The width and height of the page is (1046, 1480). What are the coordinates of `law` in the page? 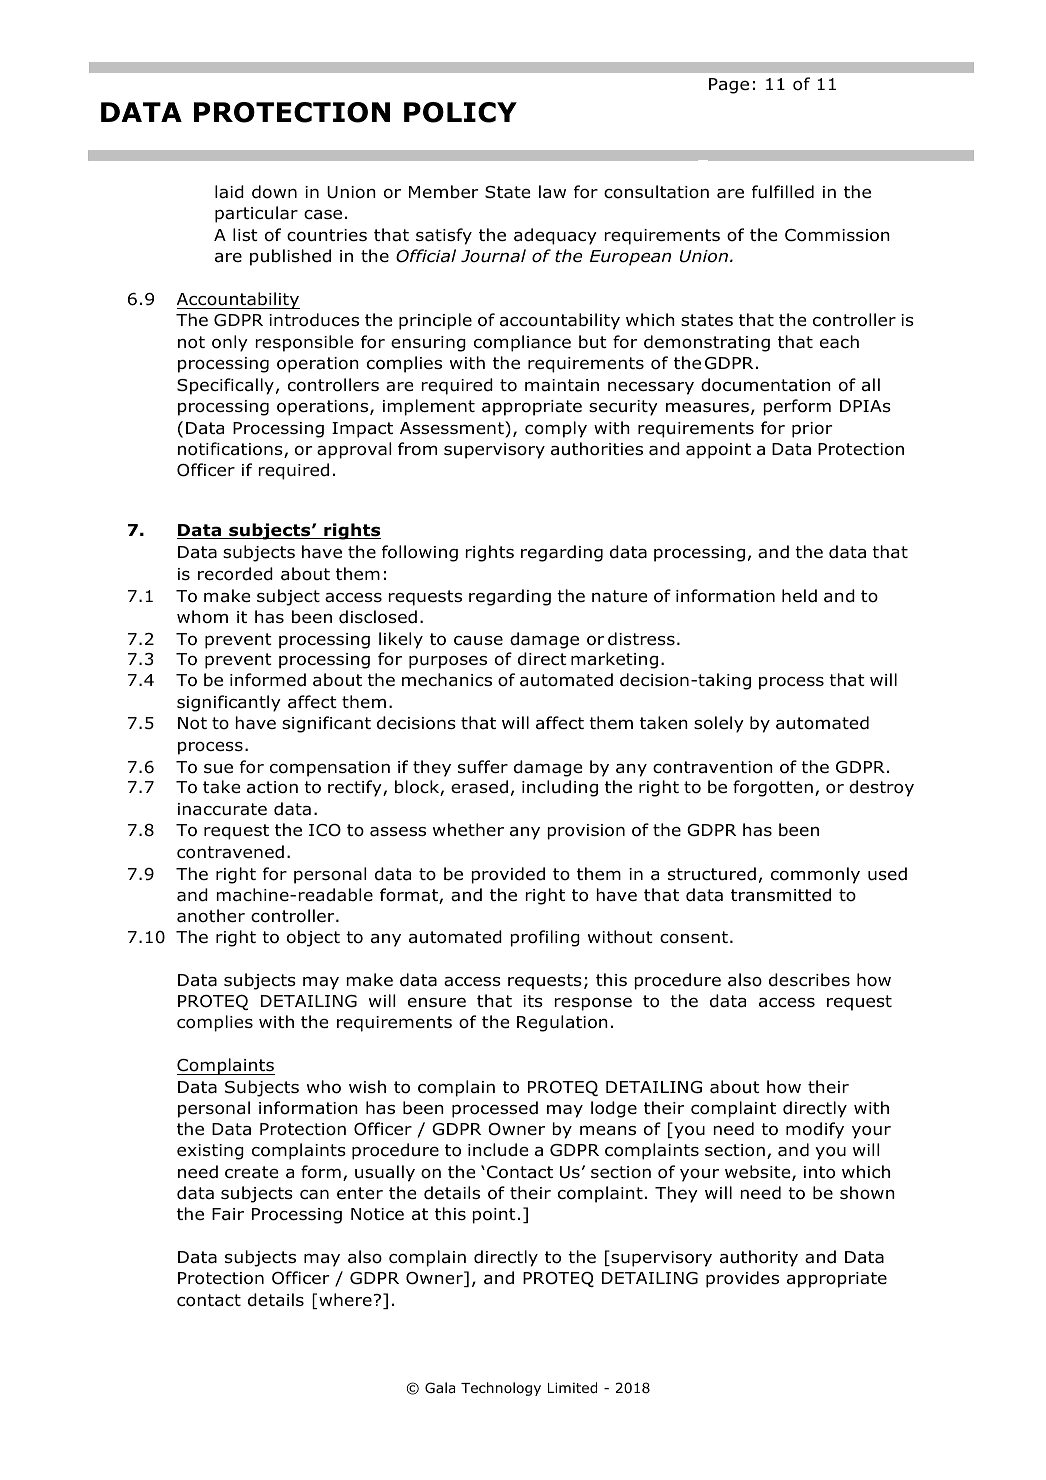 It's located at (552, 192).
